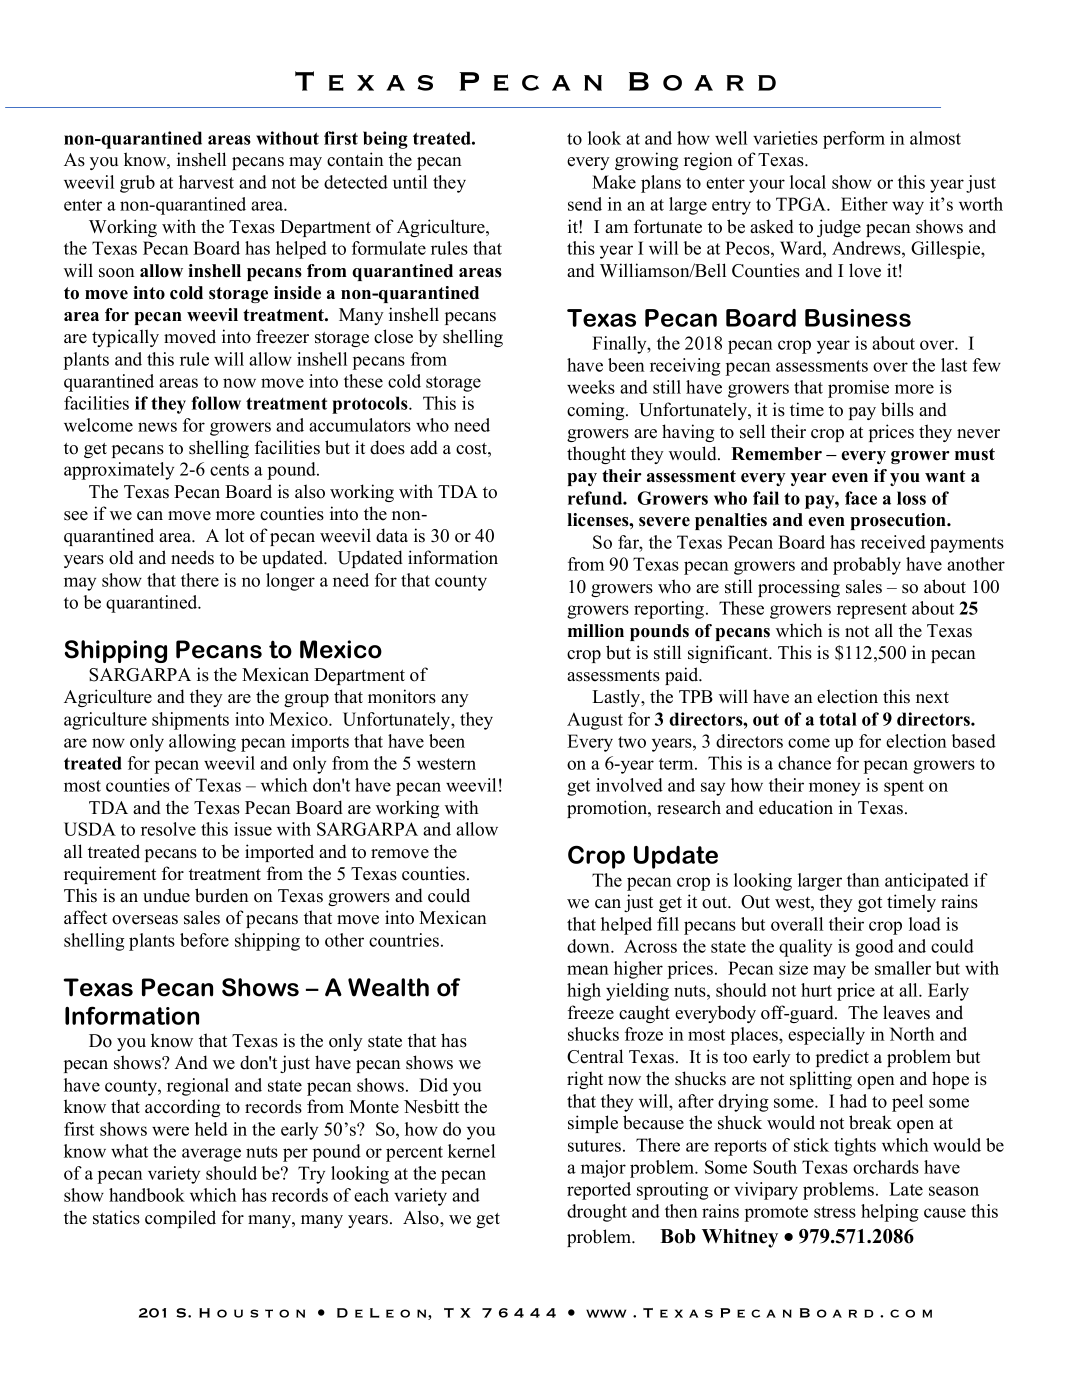 This document has height=1384, width=1070. Describe the element at coordinates (137, 184) in the document. I see `grub` at that location.
